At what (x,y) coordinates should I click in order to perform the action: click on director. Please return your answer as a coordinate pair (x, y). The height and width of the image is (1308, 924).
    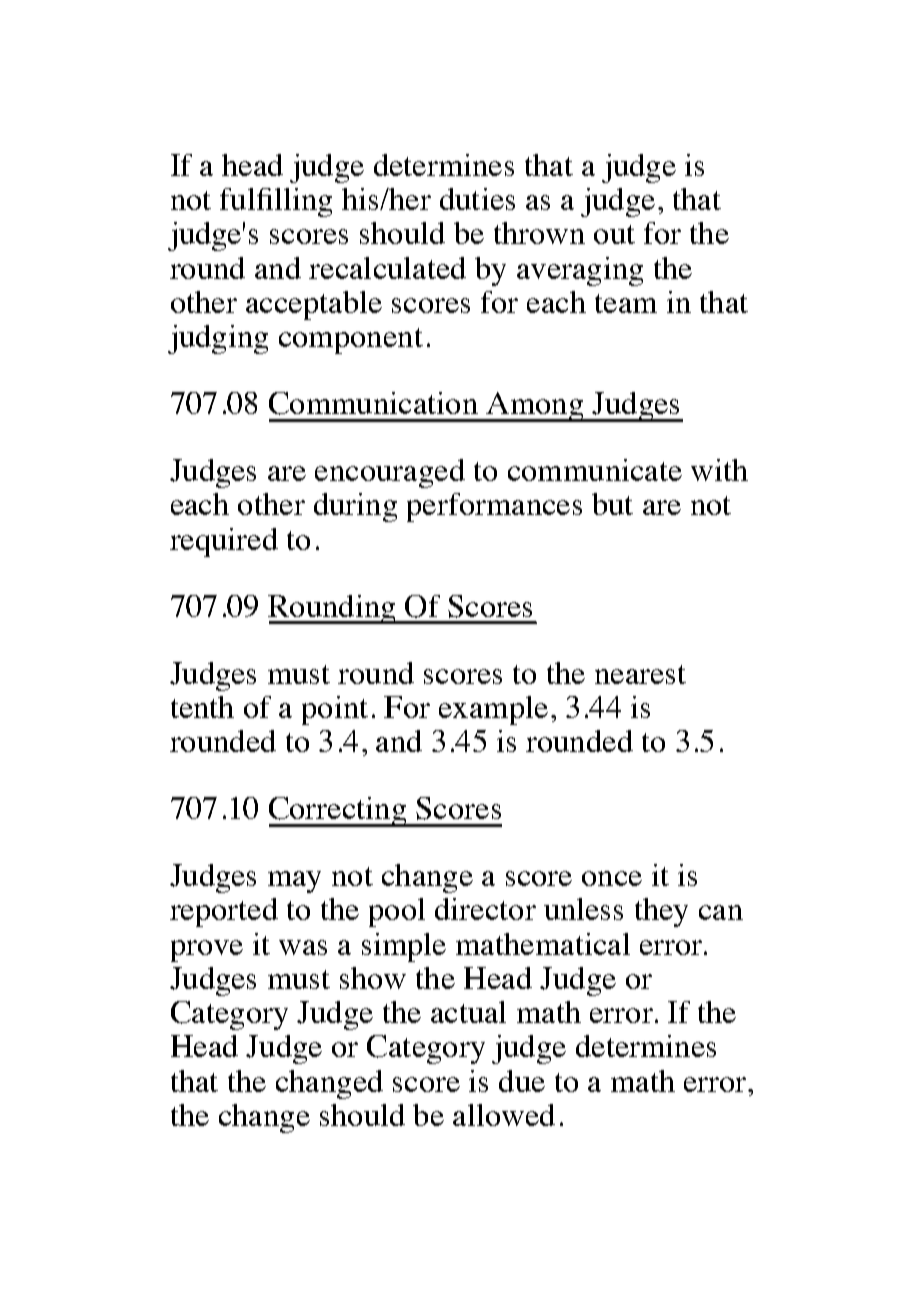
    Looking at the image, I should click on (485, 909).
